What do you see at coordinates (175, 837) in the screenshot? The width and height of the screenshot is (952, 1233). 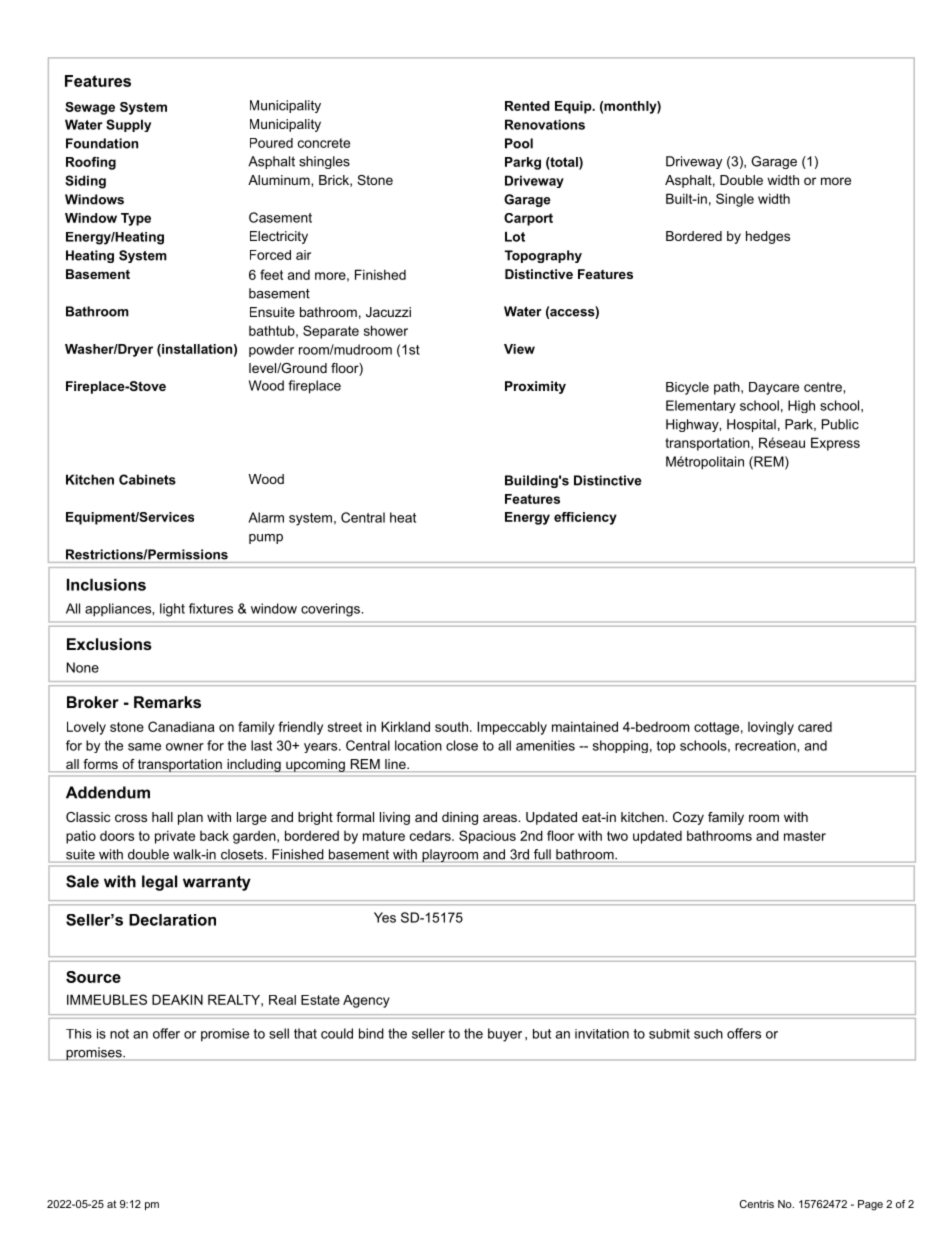 I see `private` at bounding box center [175, 837].
